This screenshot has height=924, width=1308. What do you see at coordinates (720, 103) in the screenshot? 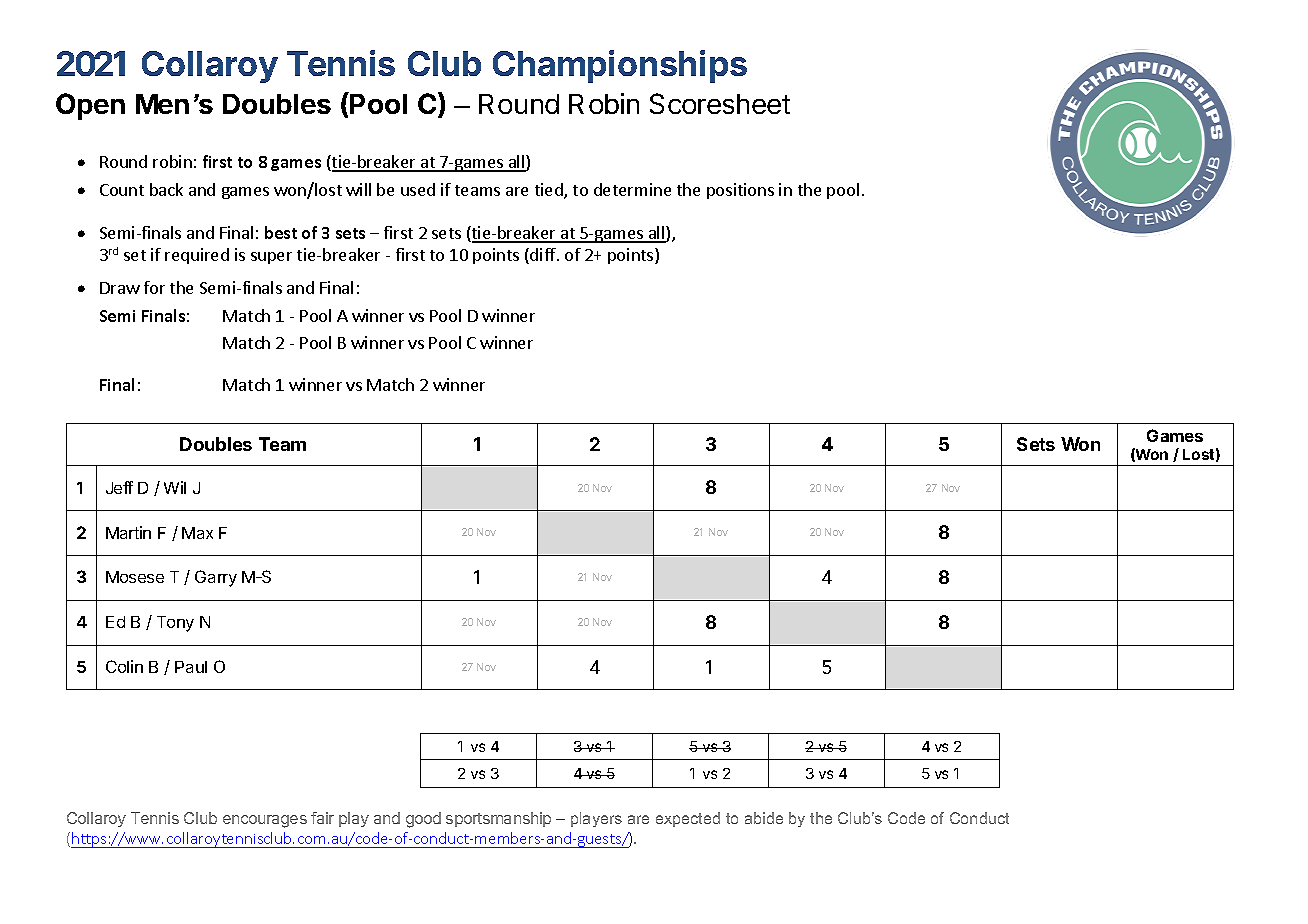
I see `Scoresheet` at bounding box center [720, 103].
